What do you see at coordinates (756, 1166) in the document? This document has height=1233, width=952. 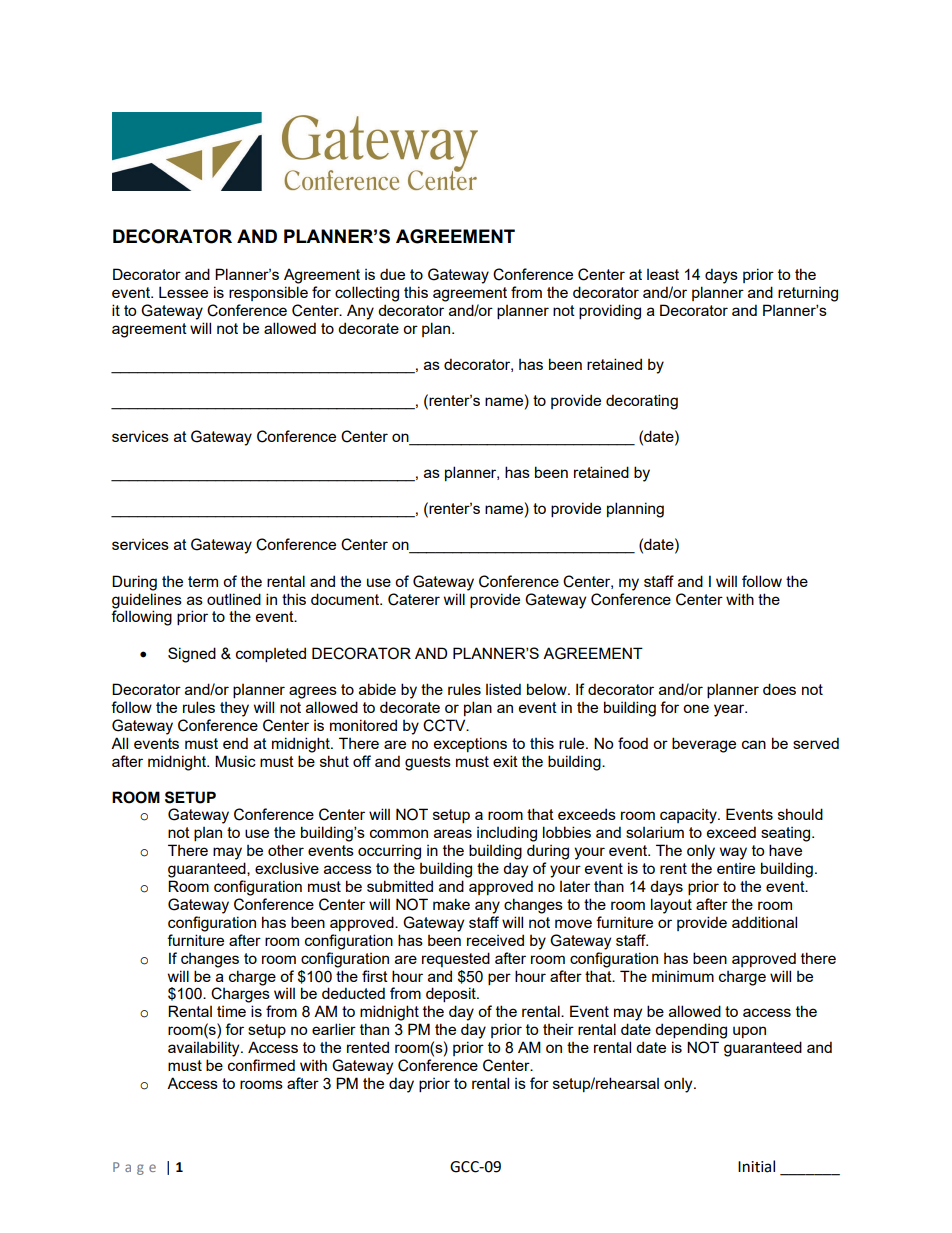 I see `Initial` at bounding box center [756, 1166].
